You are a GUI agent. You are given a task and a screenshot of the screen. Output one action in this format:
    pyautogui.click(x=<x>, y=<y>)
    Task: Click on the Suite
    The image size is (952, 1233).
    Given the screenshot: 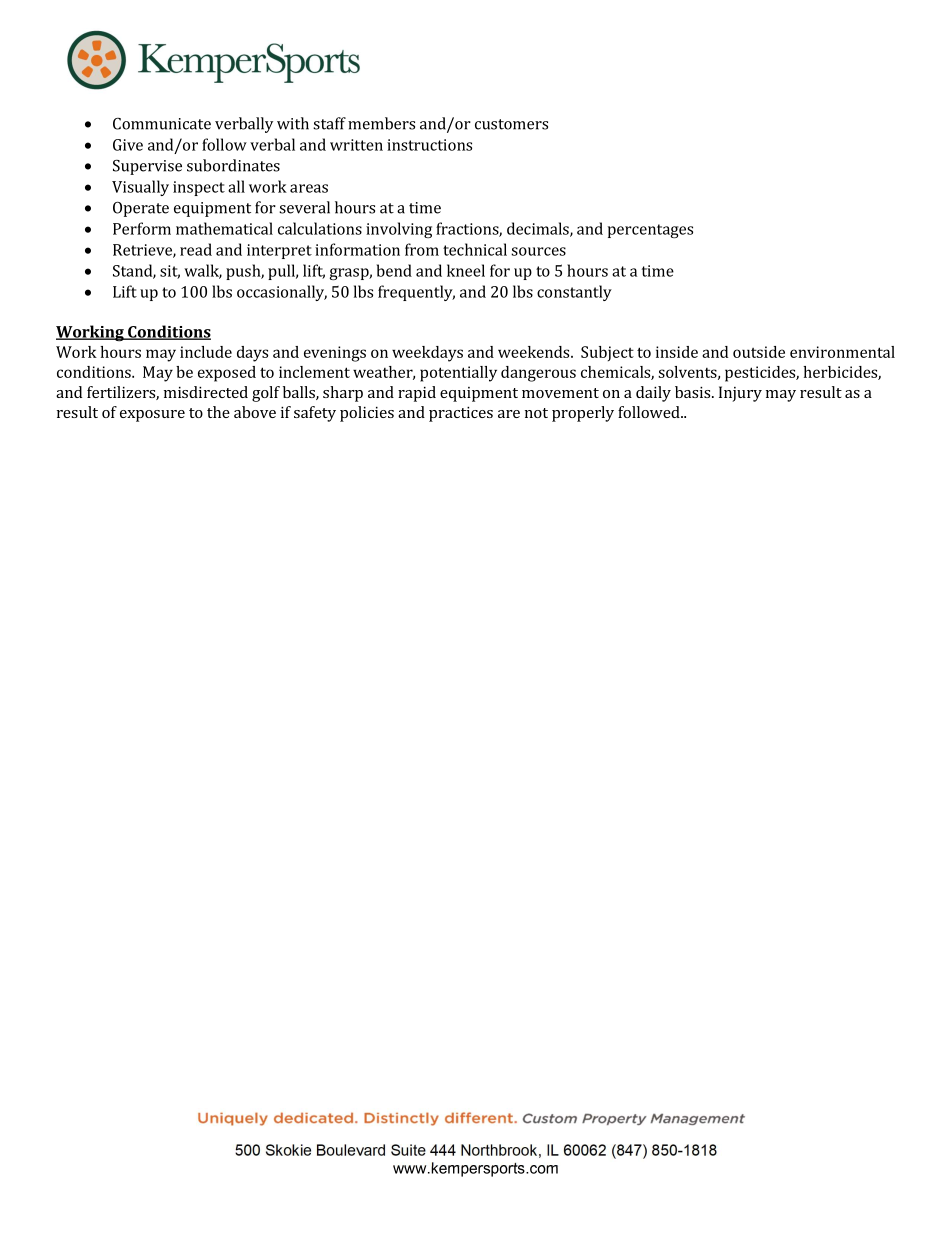 What is the action you would take?
    pyautogui.click(x=408, y=1150)
